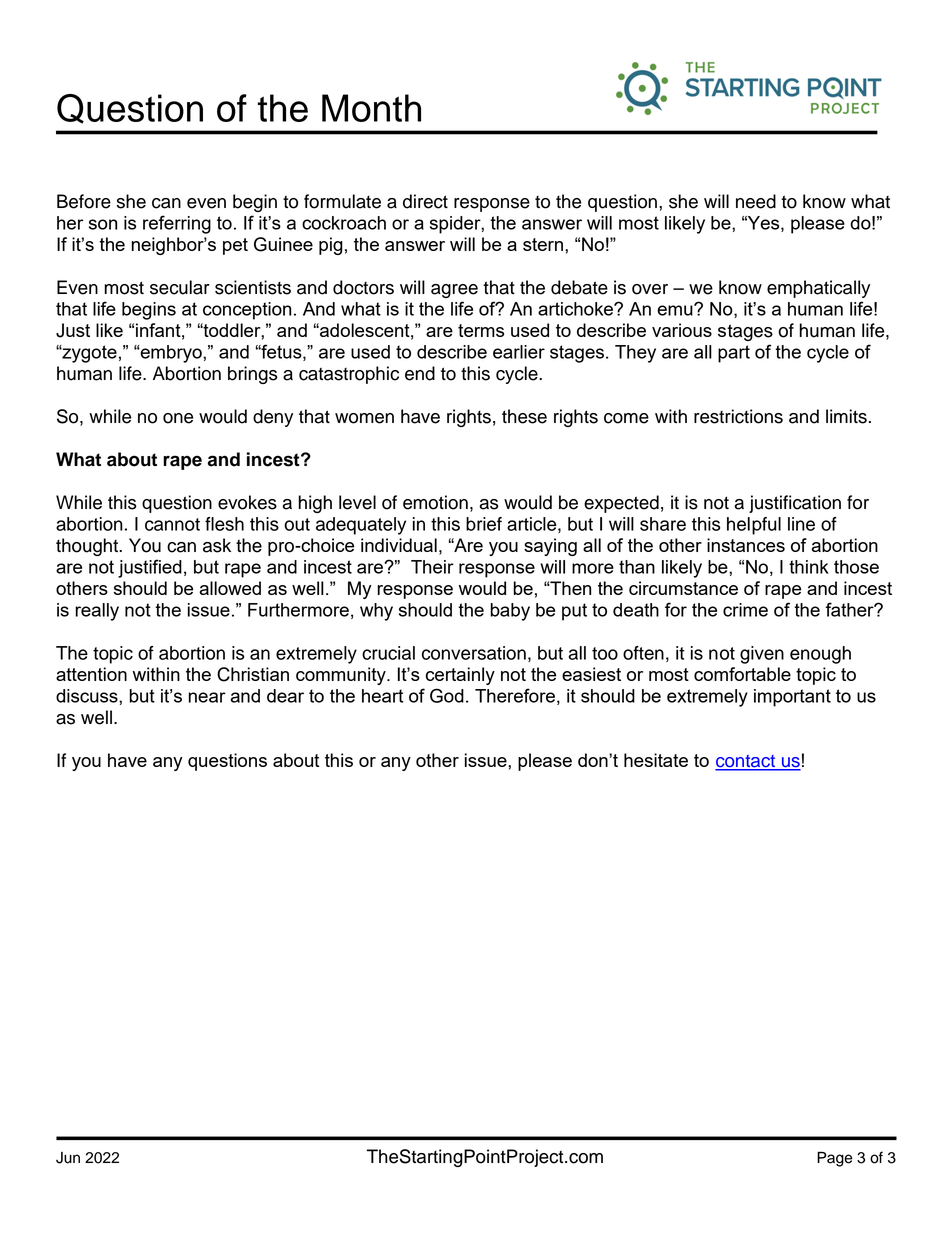 The height and width of the screenshot is (1233, 952). I want to click on conversation, so click(474, 653).
